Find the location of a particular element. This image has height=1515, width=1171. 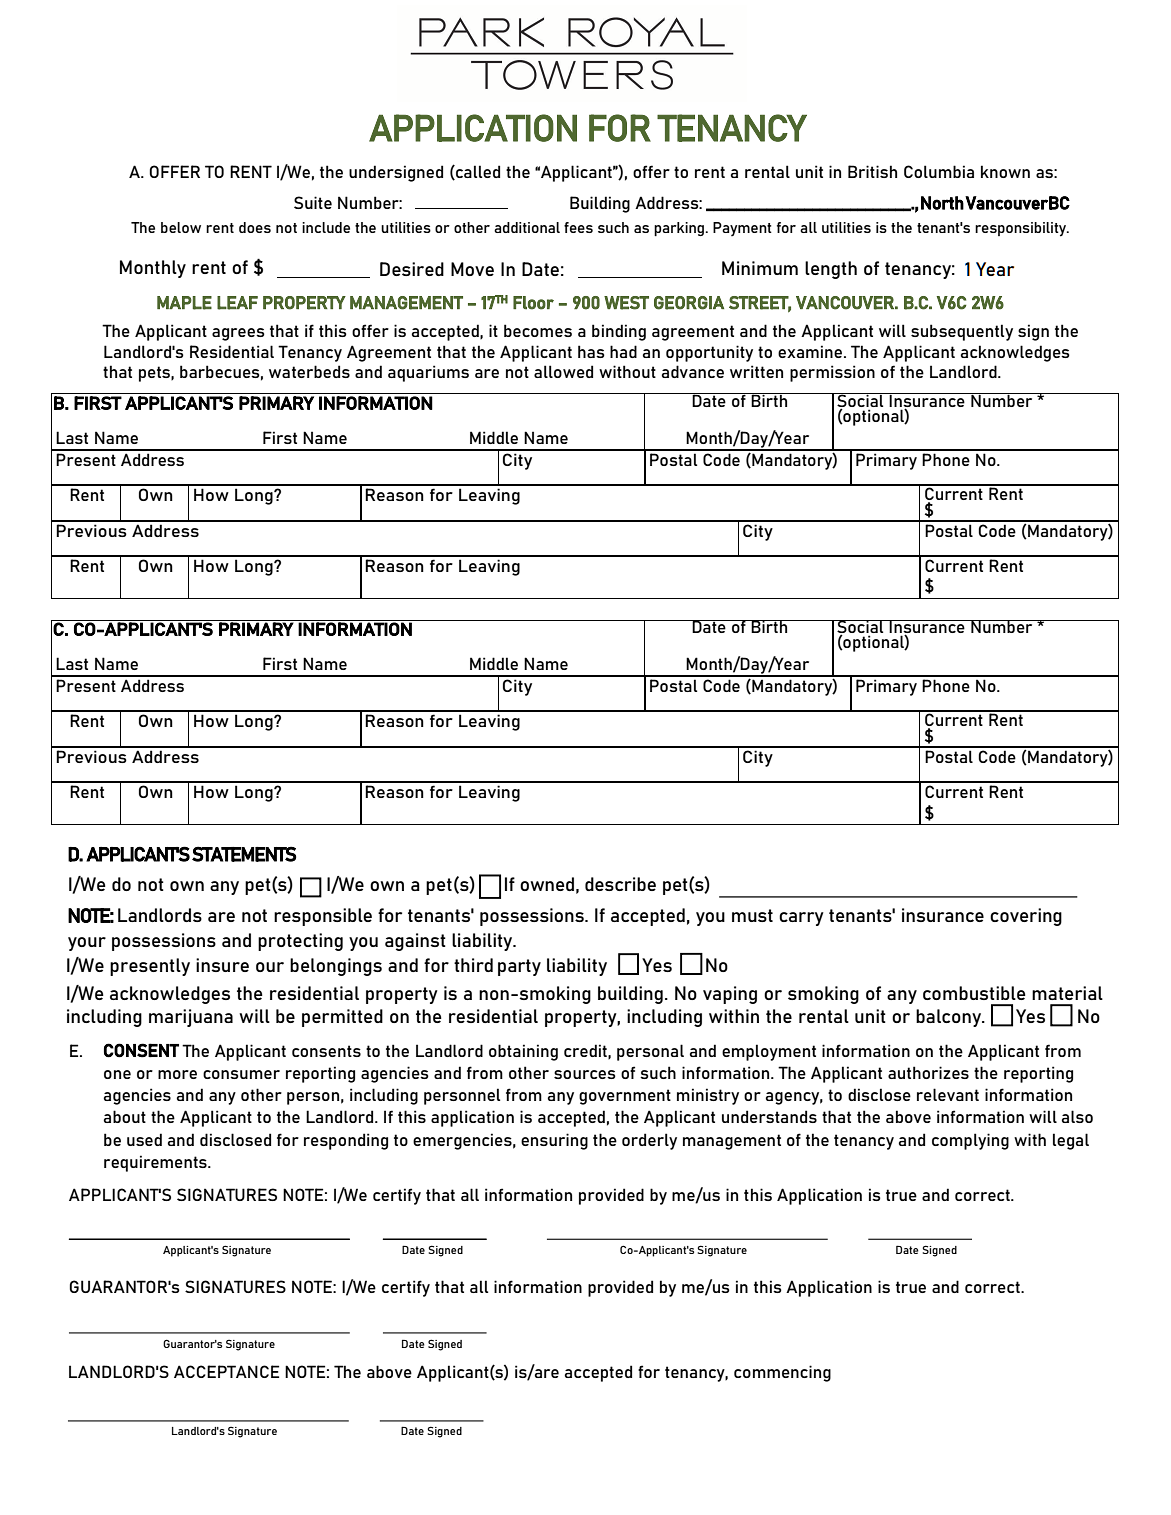

below is located at coordinates (181, 227).
